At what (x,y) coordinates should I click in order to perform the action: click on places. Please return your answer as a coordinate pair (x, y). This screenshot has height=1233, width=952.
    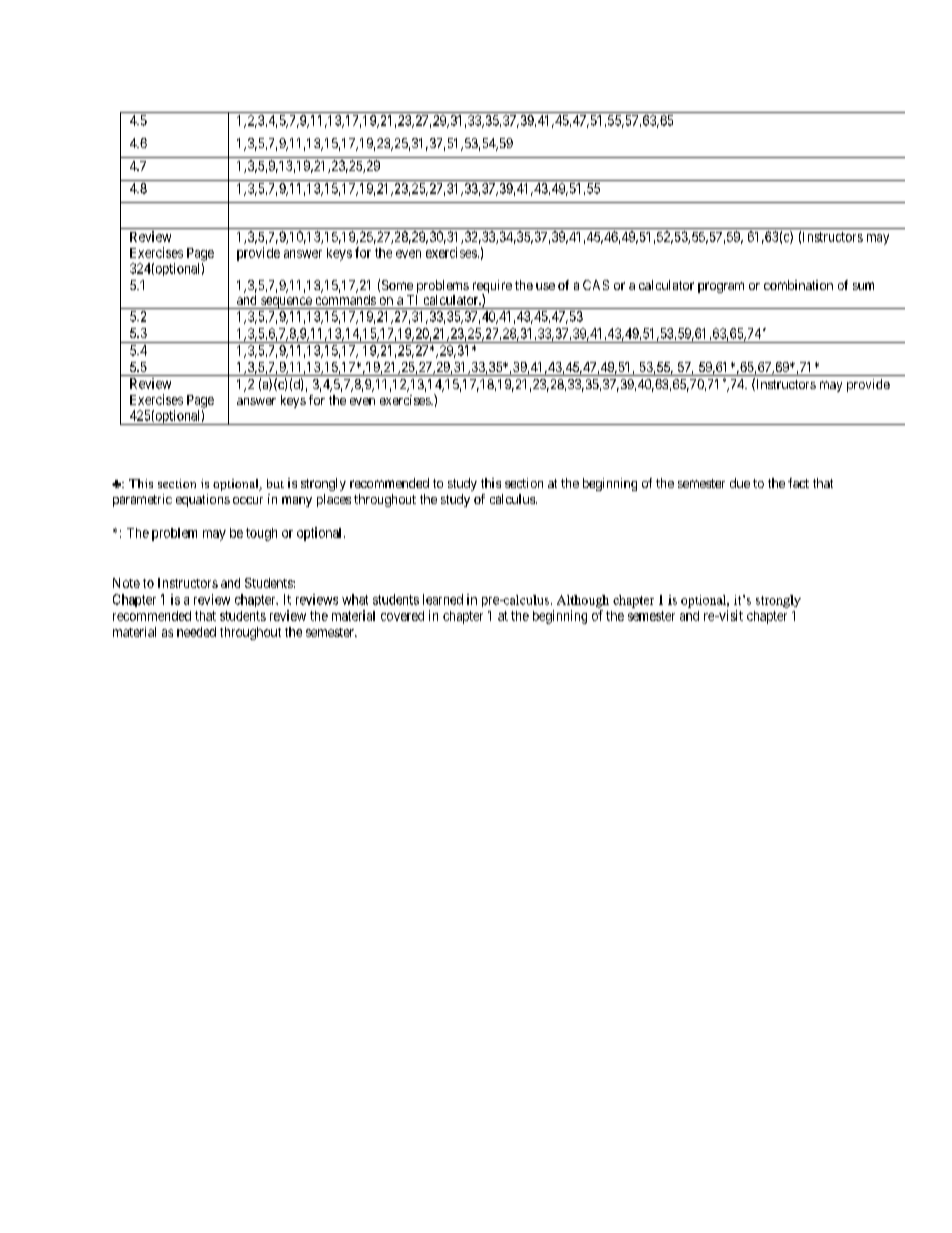
    Looking at the image, I should click on (334, 500).
